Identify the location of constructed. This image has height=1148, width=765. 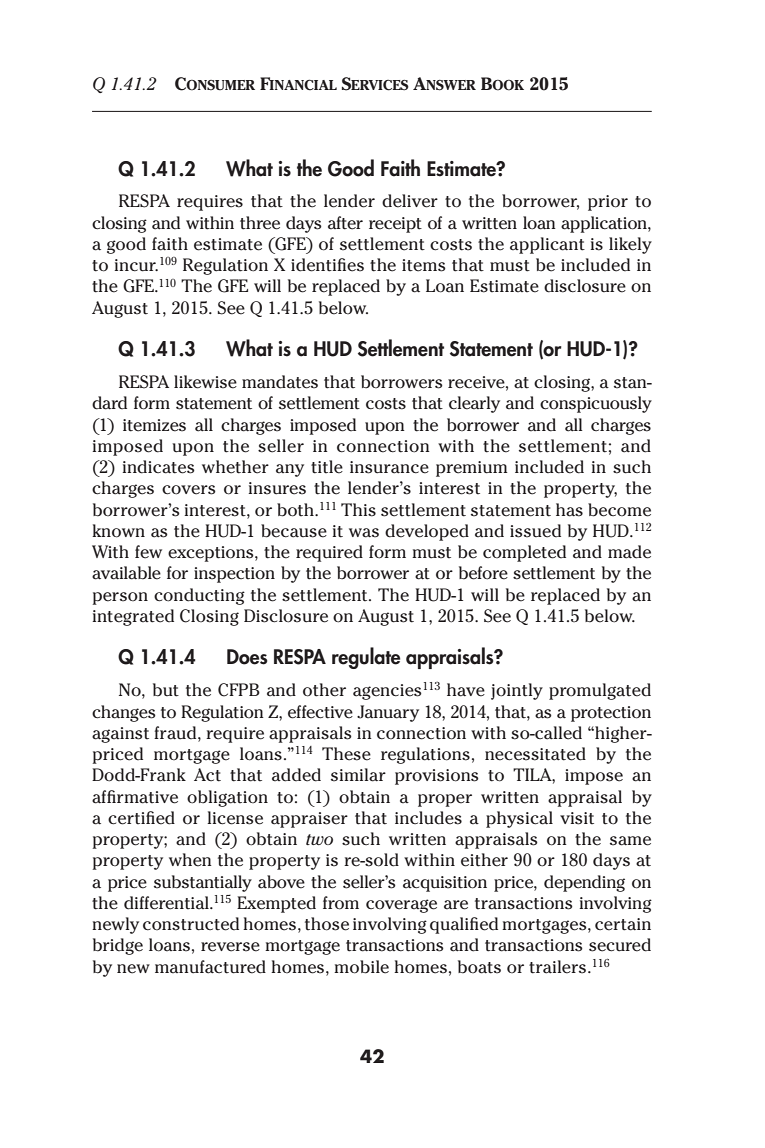
(191, 924).
